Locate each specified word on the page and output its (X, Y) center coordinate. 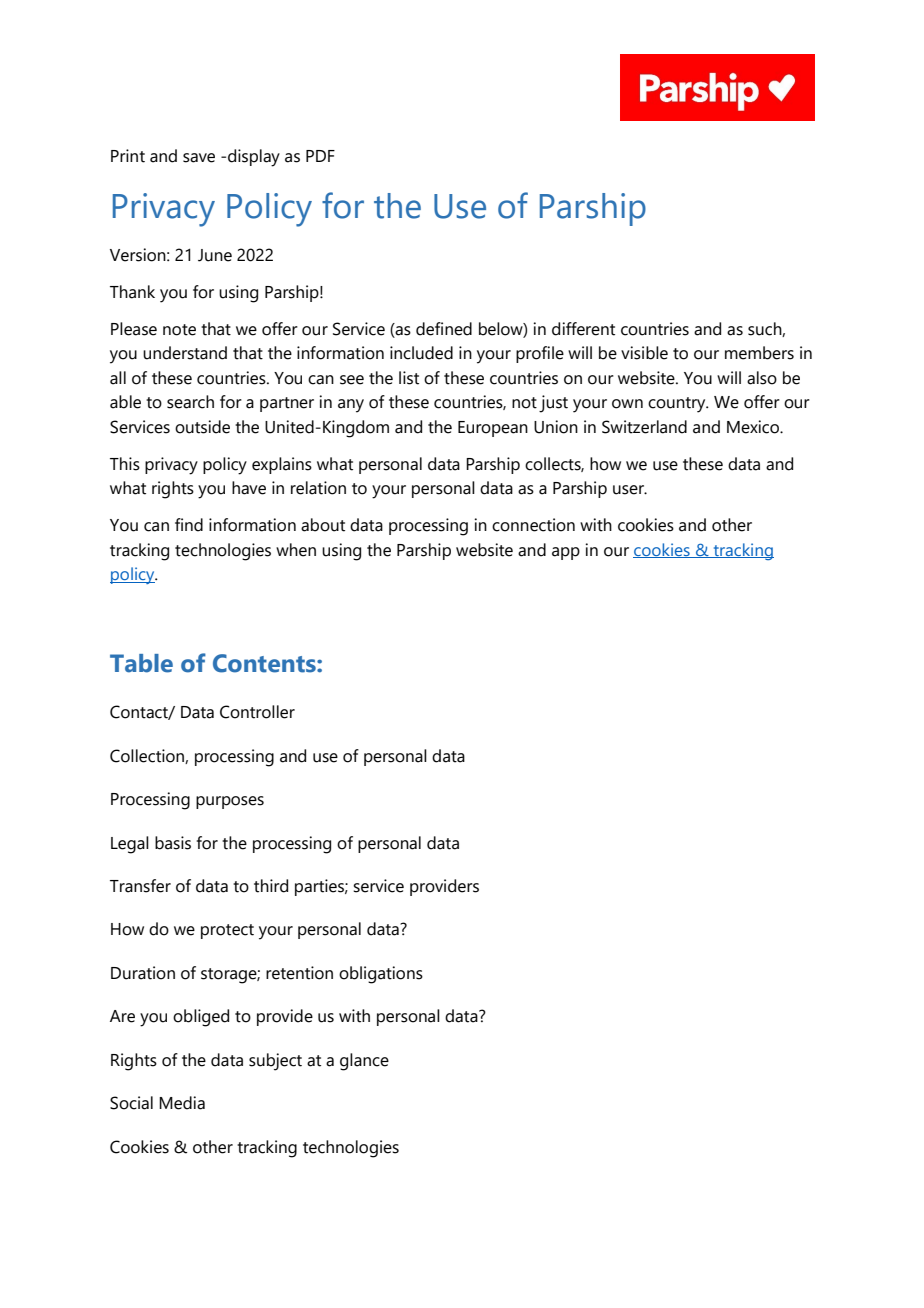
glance (364, 1062)
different (583, 329)
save (199, 158)
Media (182, 1103)
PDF (320, 156)
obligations (381, 975)
